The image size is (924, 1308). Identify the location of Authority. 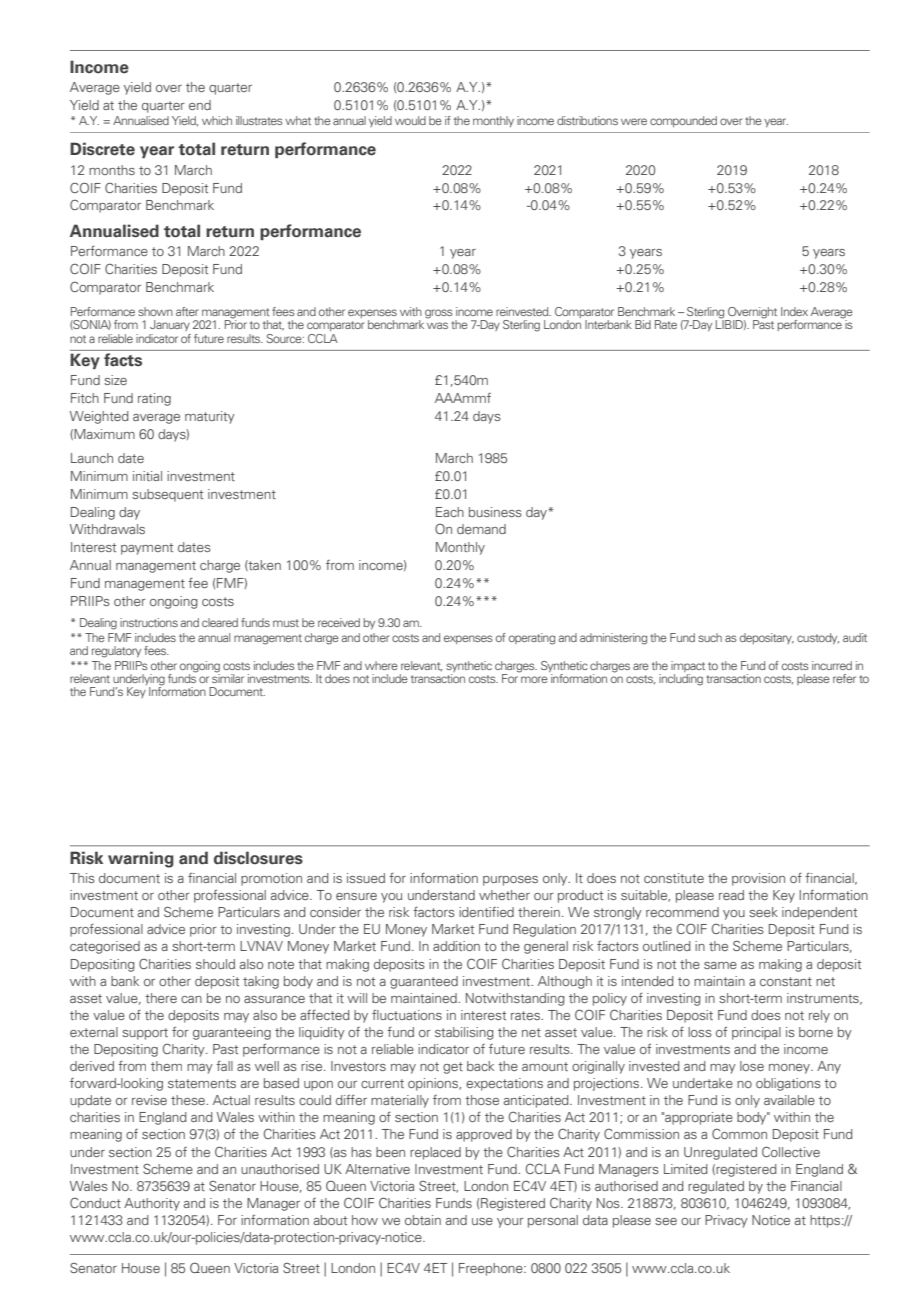
(152, 1204).
